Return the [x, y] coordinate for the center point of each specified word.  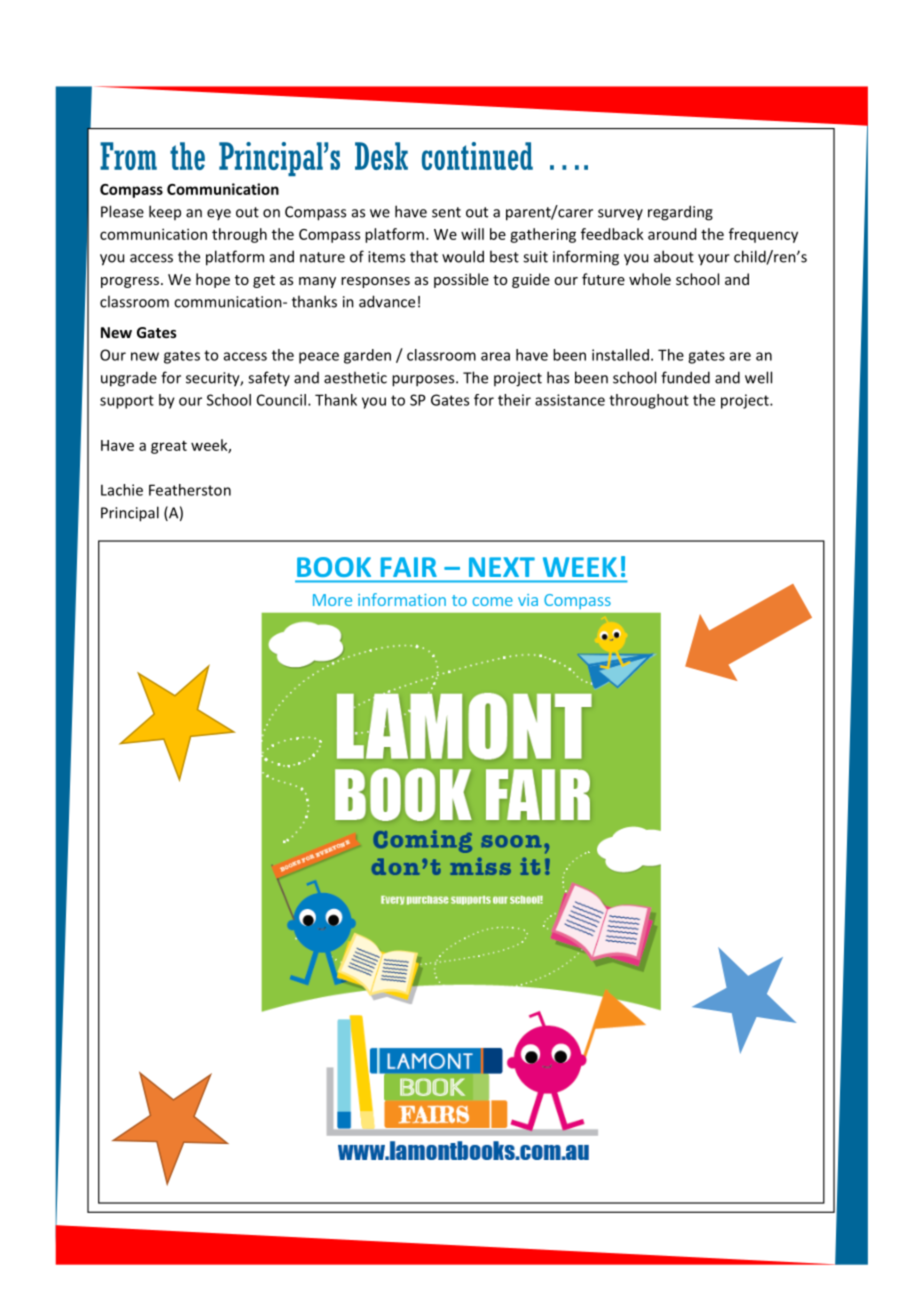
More [332, 600]
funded [685, 377]
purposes [424, 381]
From [128, 156]
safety [269, 378]
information [402, 599]
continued [477, 156]
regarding [680, 213]
